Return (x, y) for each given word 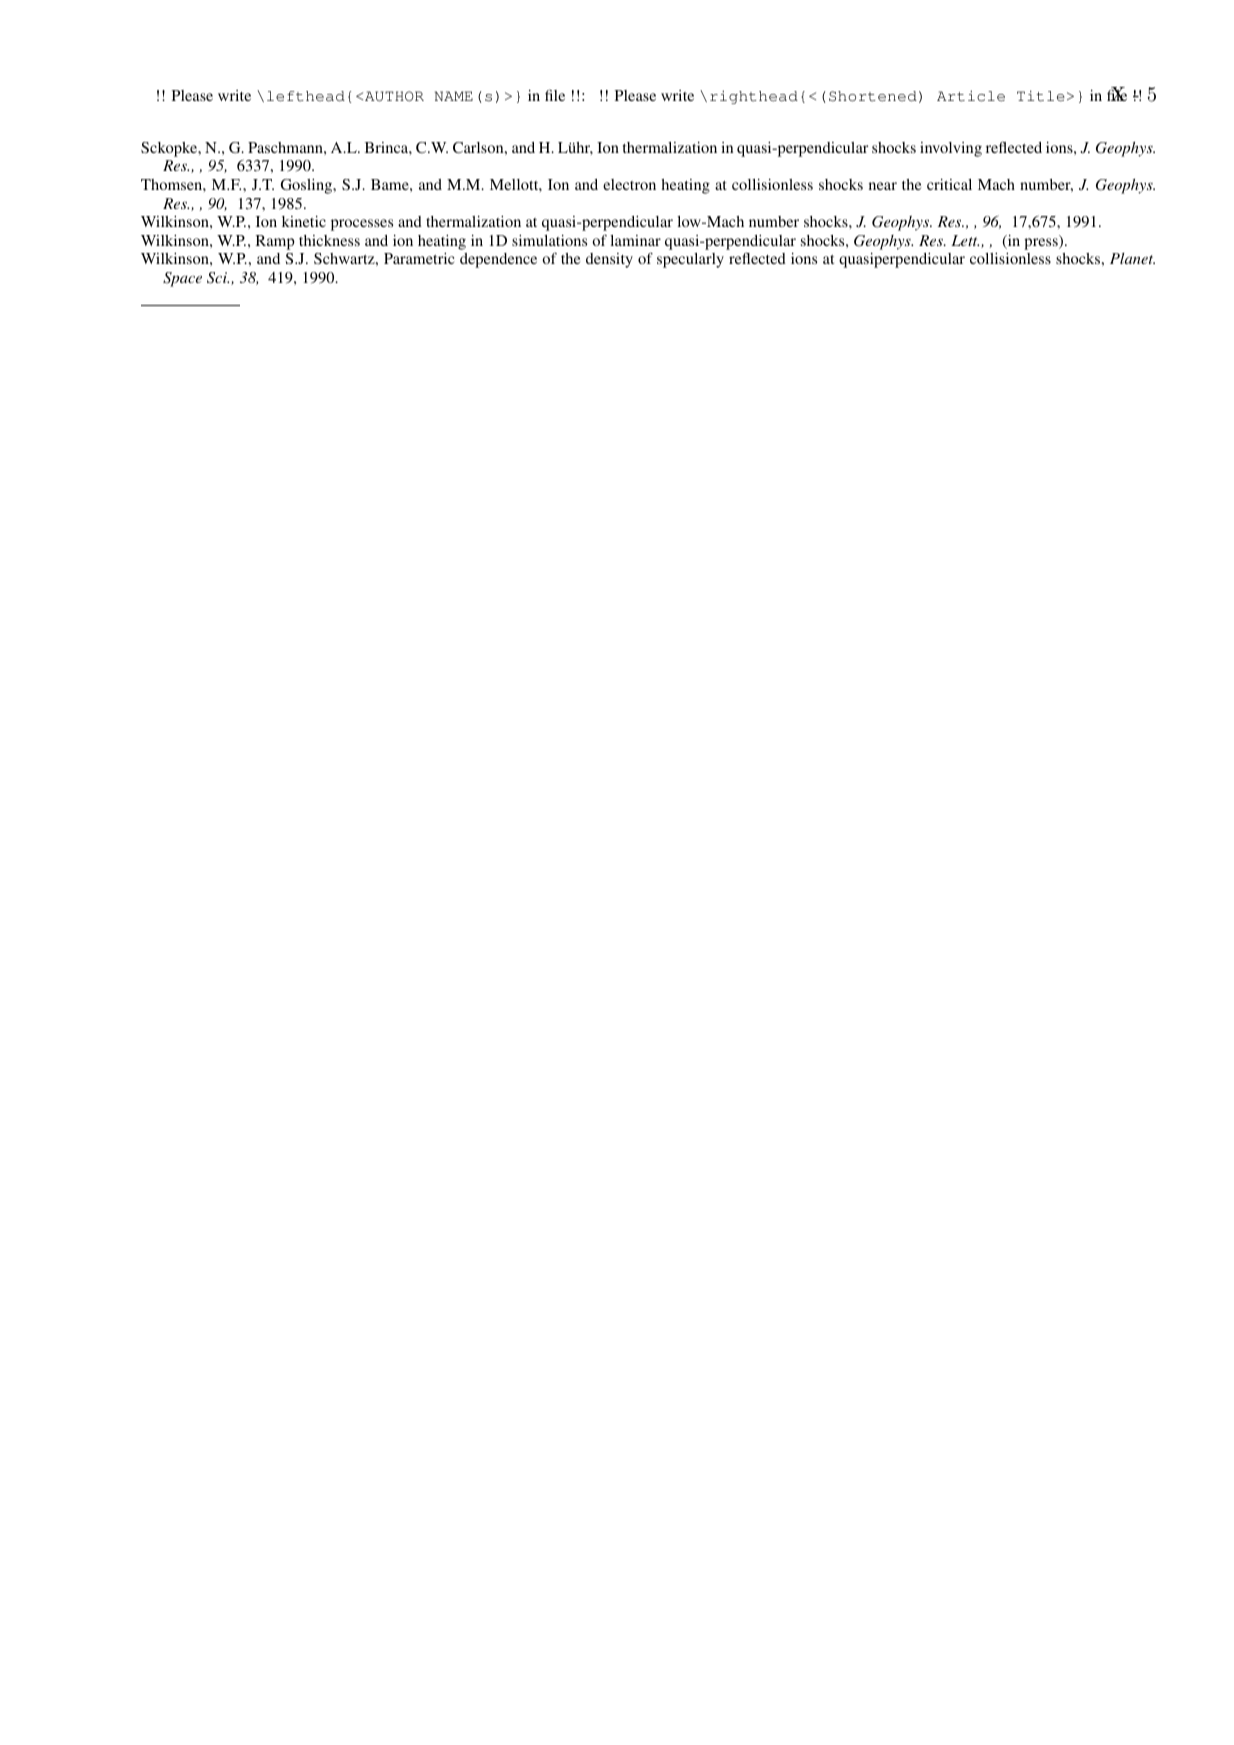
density (609, 260)
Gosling (308, 186)
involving (951, 149)
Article (971, 96)
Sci (218, 278)
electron (629, 184)
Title (1041, 96)
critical (949, 184)
